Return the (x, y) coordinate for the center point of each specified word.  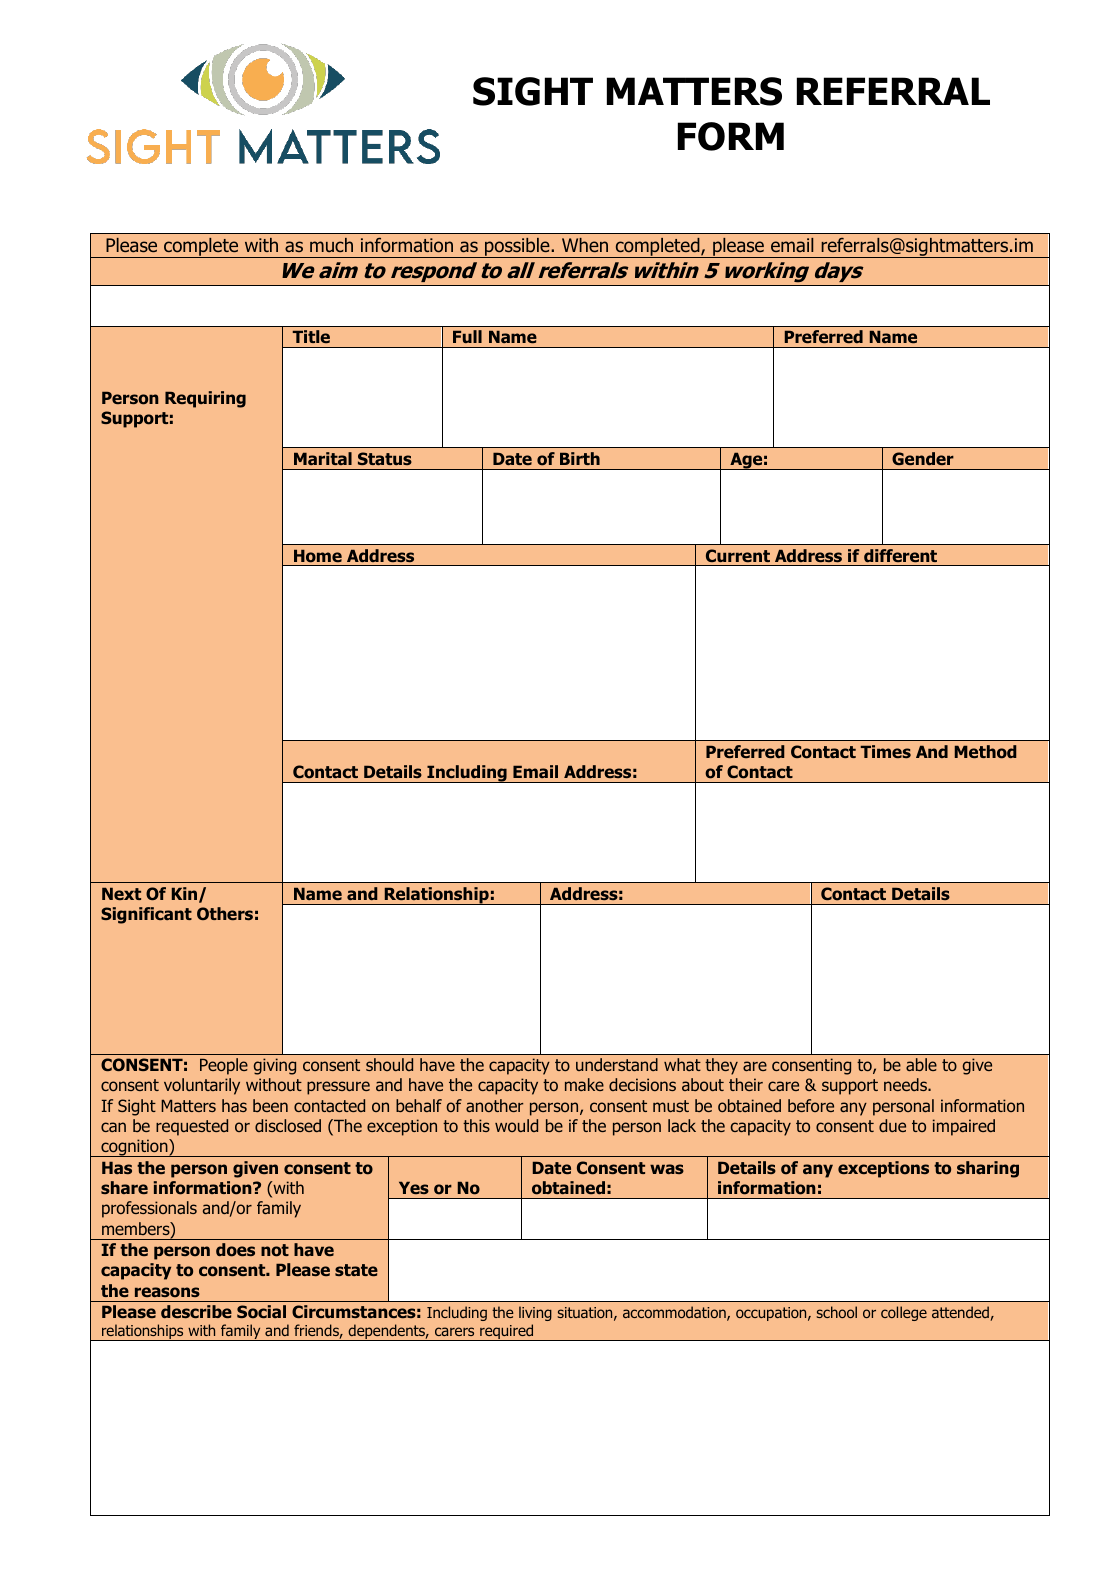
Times (885, 751)
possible (517, 248)
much (331, 245)
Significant (146, 915)
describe (196, 1311)
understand (617, 1064)
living (535, 1313)
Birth (580, 458)
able (921, 1064)
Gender (923, 458)
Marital (323, 458)
